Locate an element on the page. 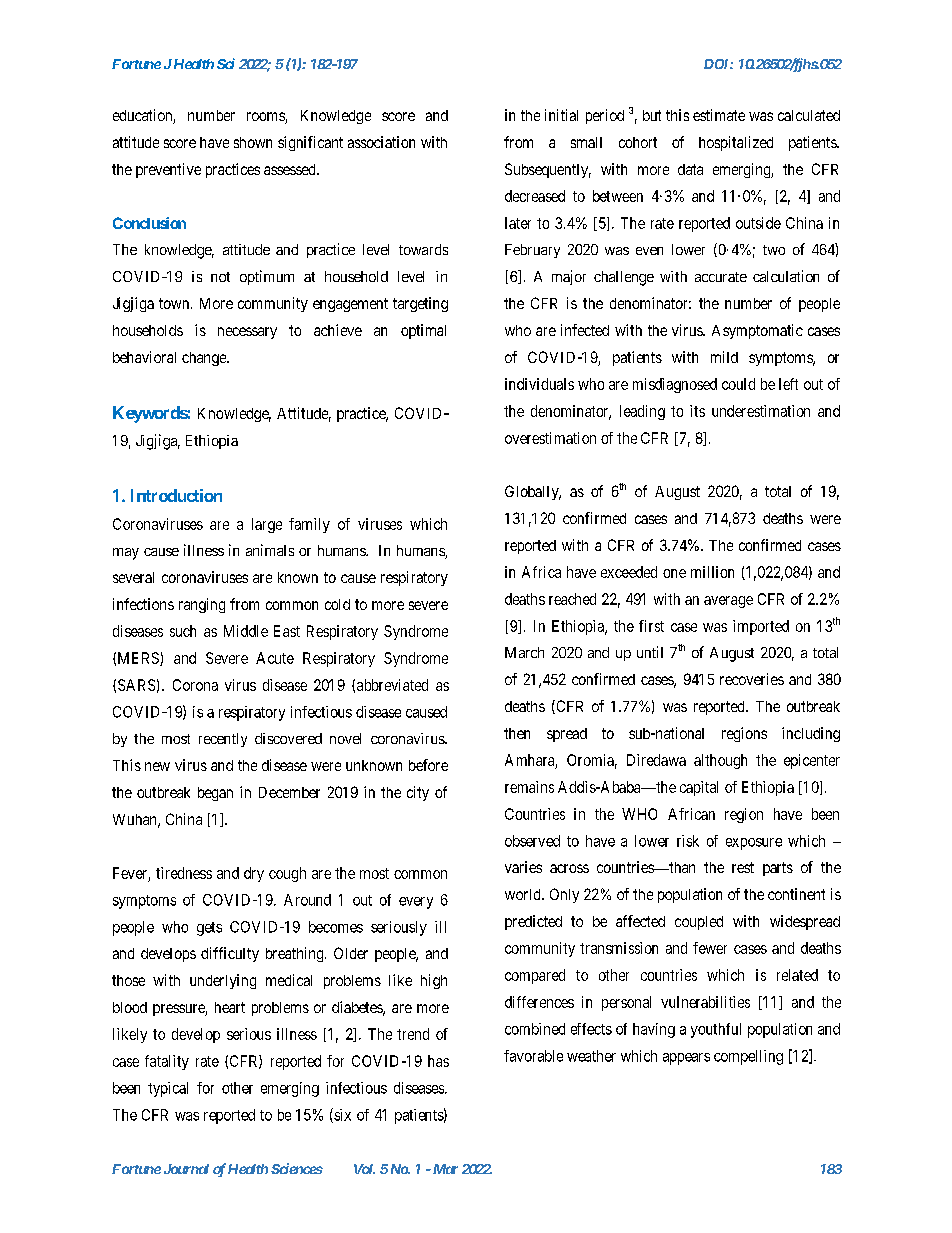  optimal is located at coordinates (423, 331).
